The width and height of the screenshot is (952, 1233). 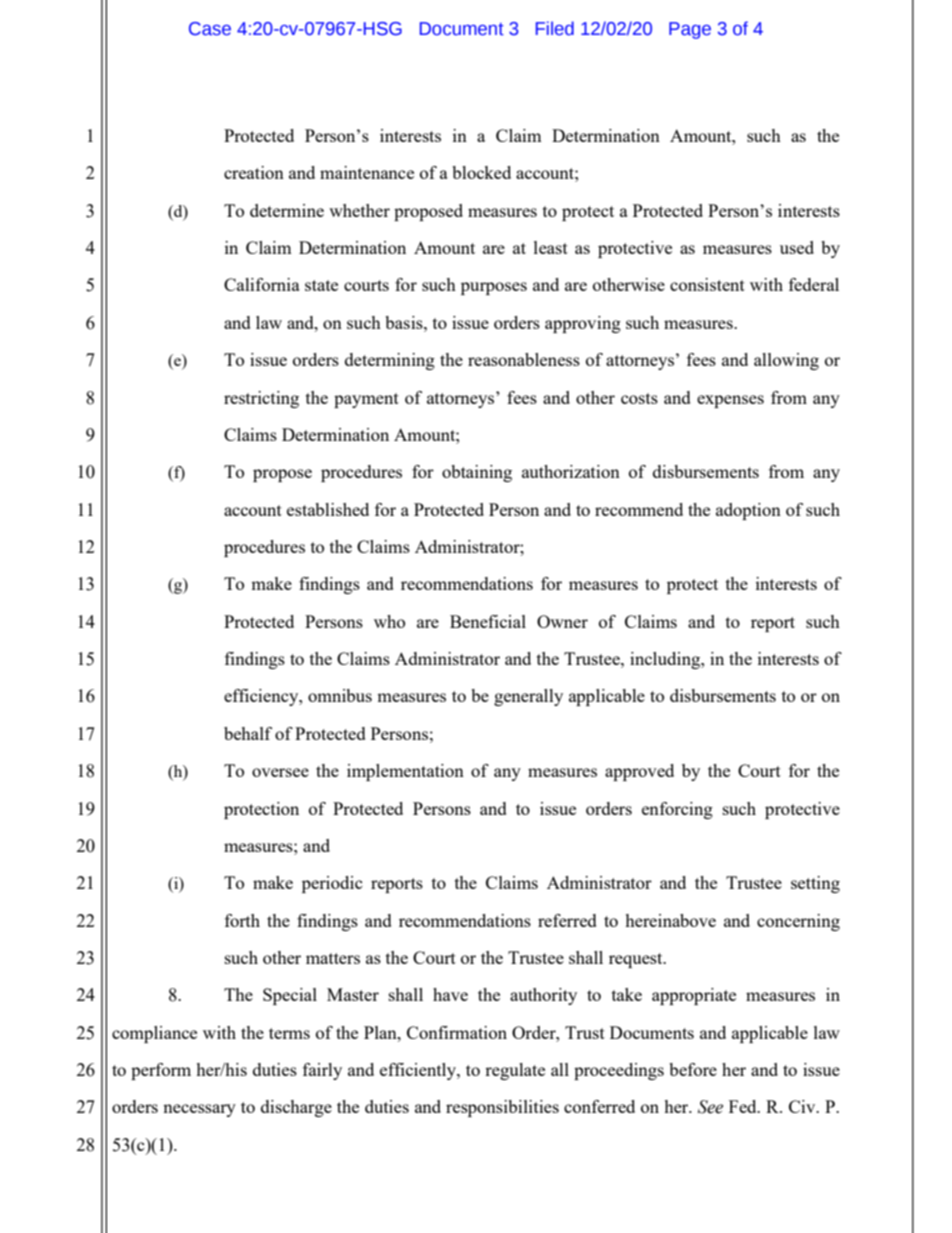 I want to click on Case, so click(x=210, y=29).
